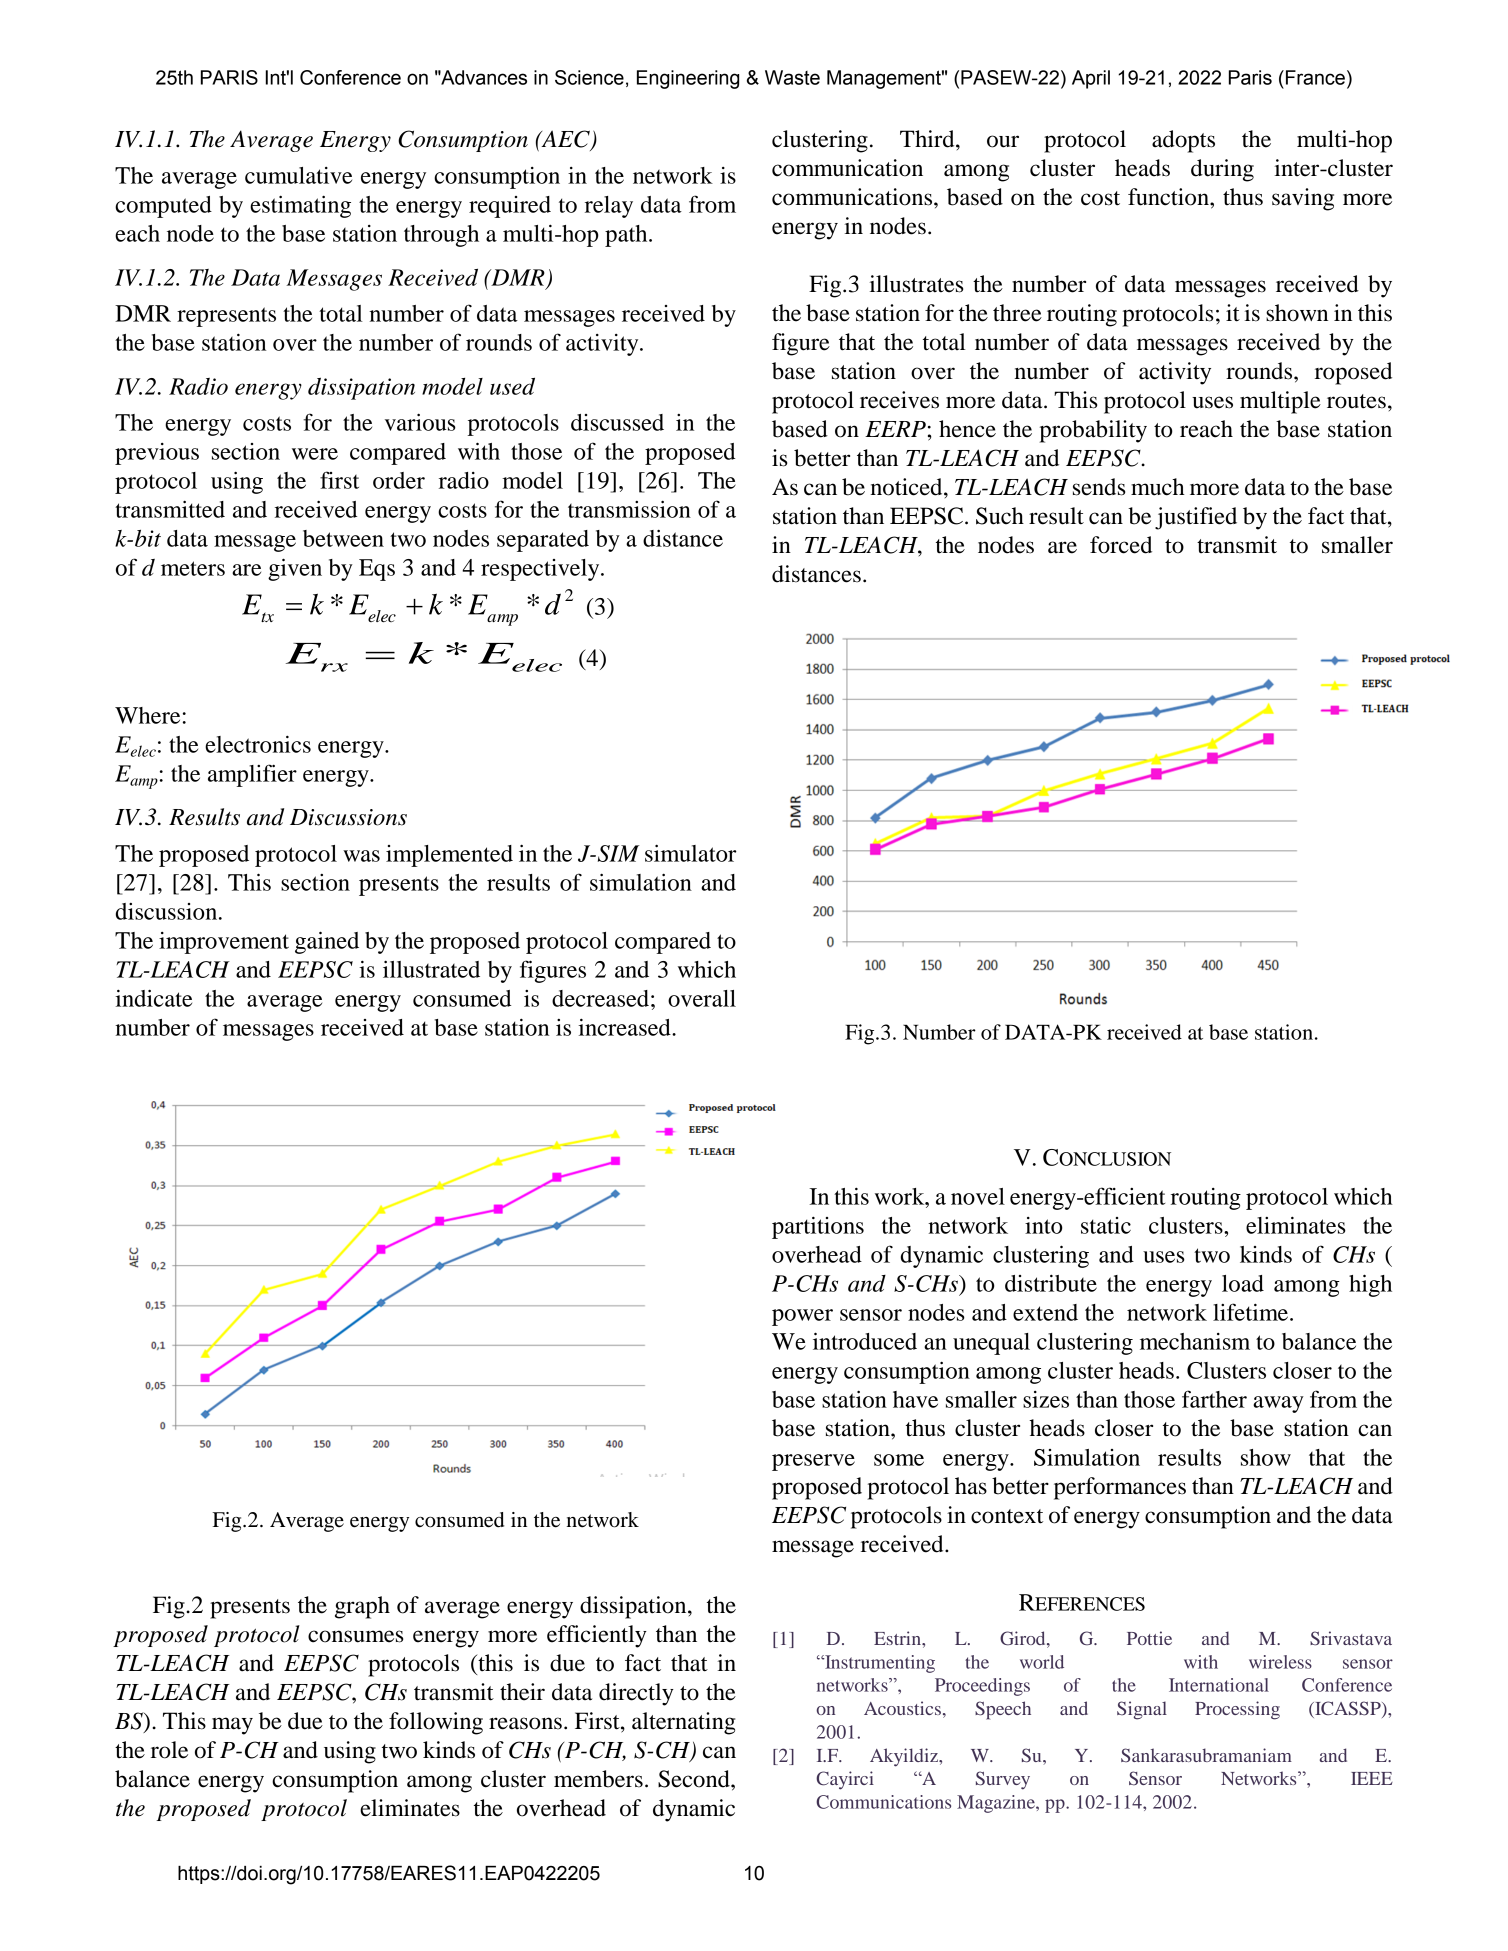  I want to click on Processing, so click(1237, 1710).
